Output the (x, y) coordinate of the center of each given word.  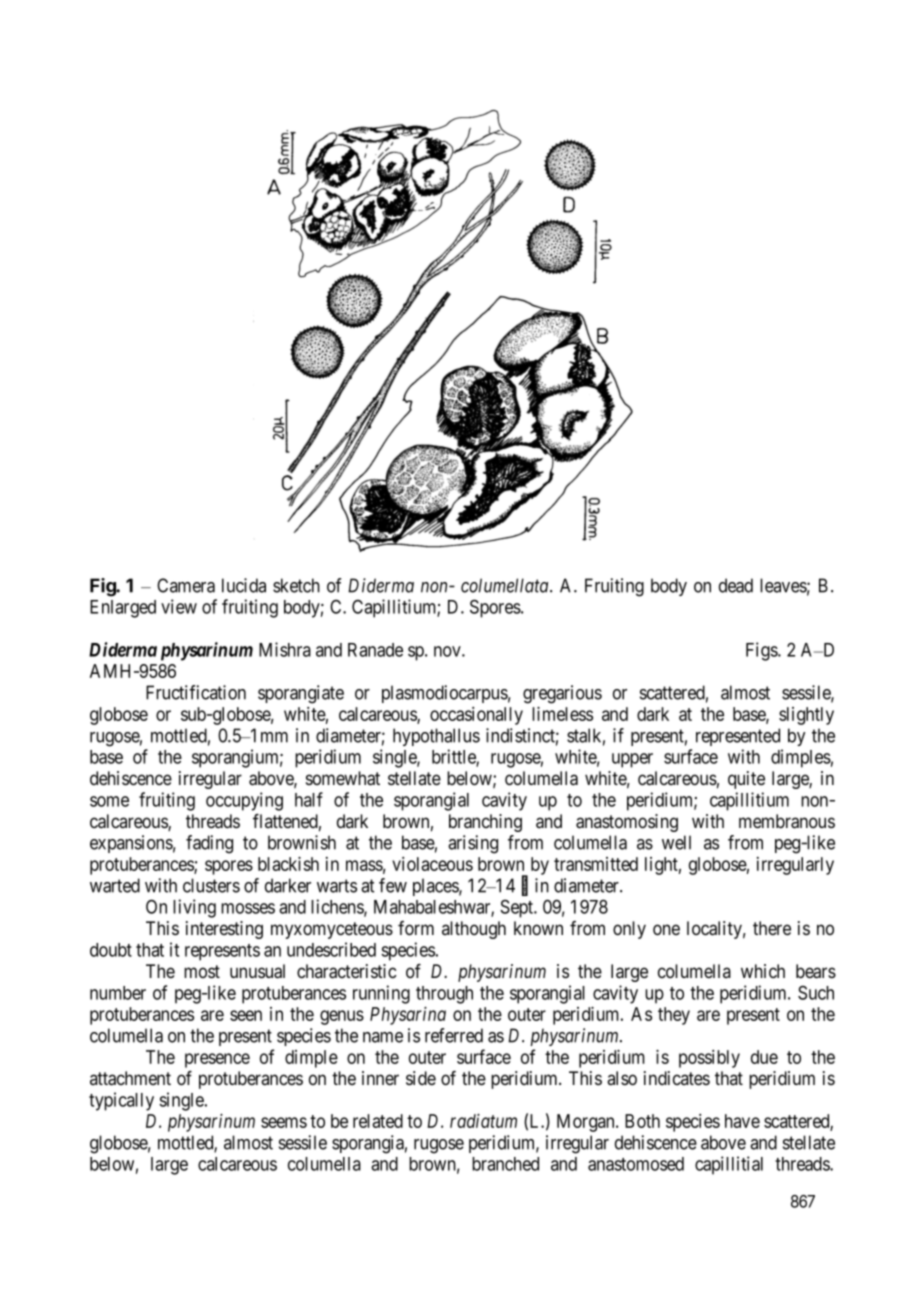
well (676, 842)
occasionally (476, 716)
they (674, 1016)
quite (746, 780)
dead (736, 585)
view (179, 606)
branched (505, 1164)
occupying (244, 801)
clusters (211, 885)
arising (473, 844)
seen (246, 1015)
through (444, 995)
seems (284, 1122)
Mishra (285, 649)
